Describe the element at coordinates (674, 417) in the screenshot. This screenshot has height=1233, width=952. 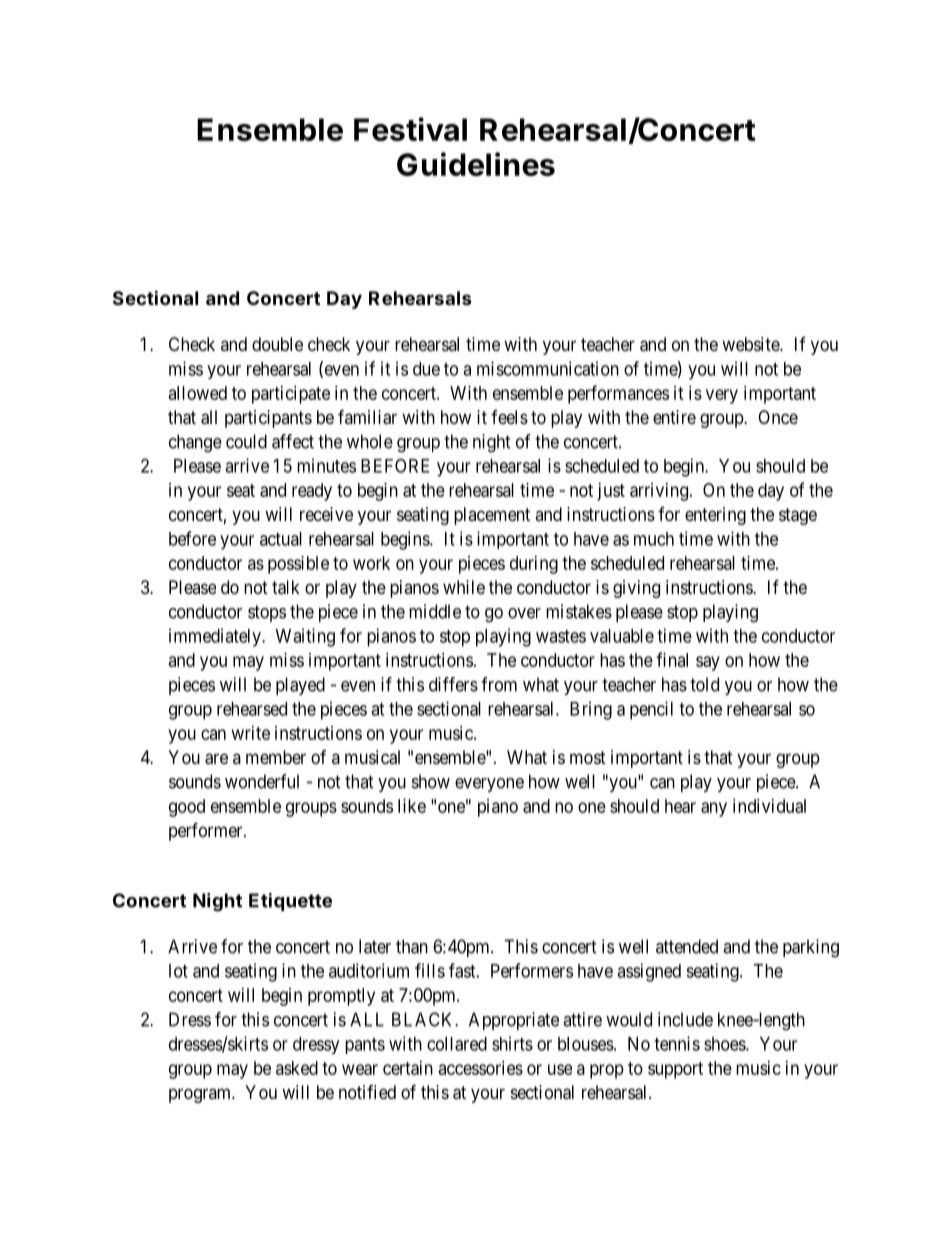
I see `entire` at that location.
